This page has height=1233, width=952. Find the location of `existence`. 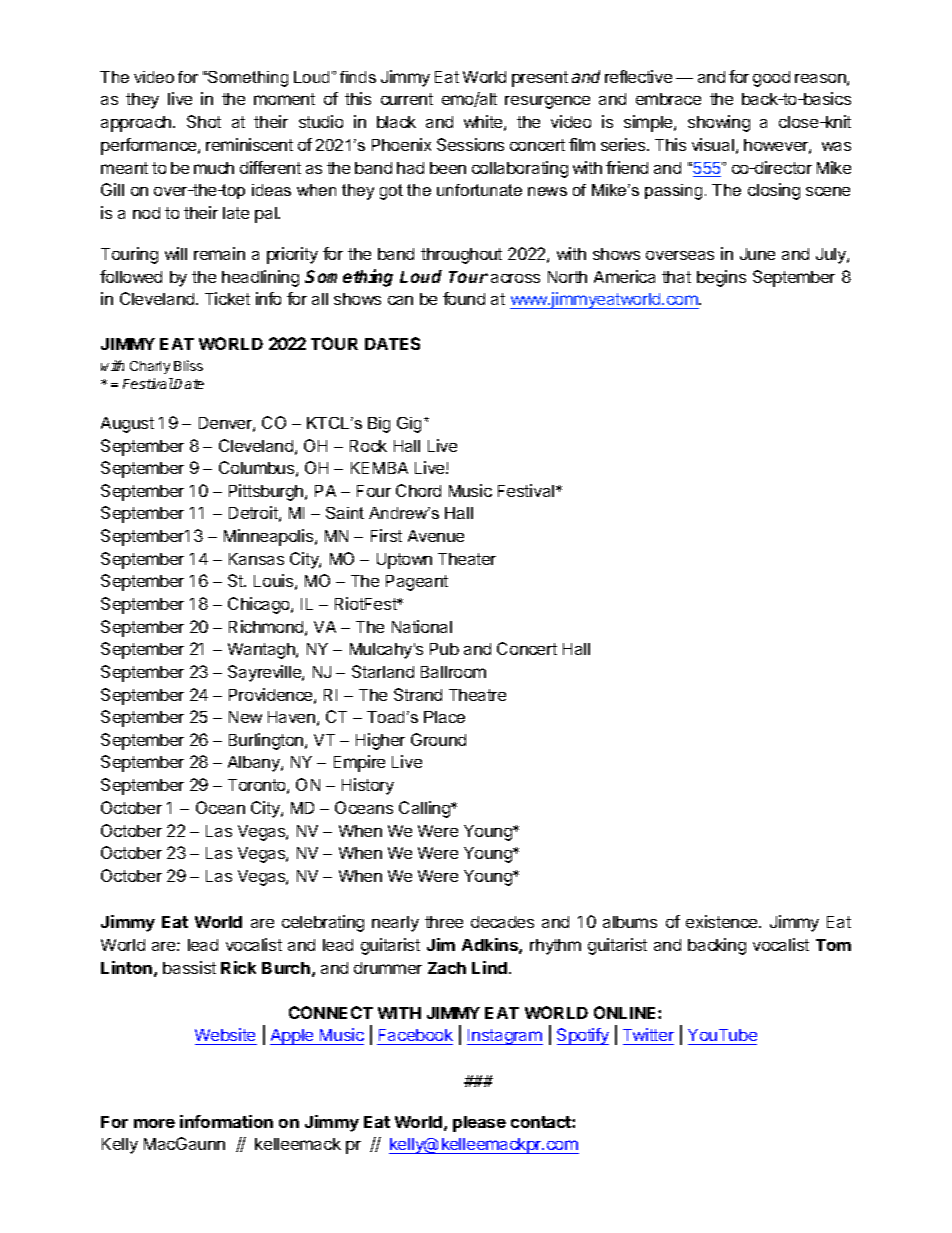

existence is located at coordinates (723, 921).
